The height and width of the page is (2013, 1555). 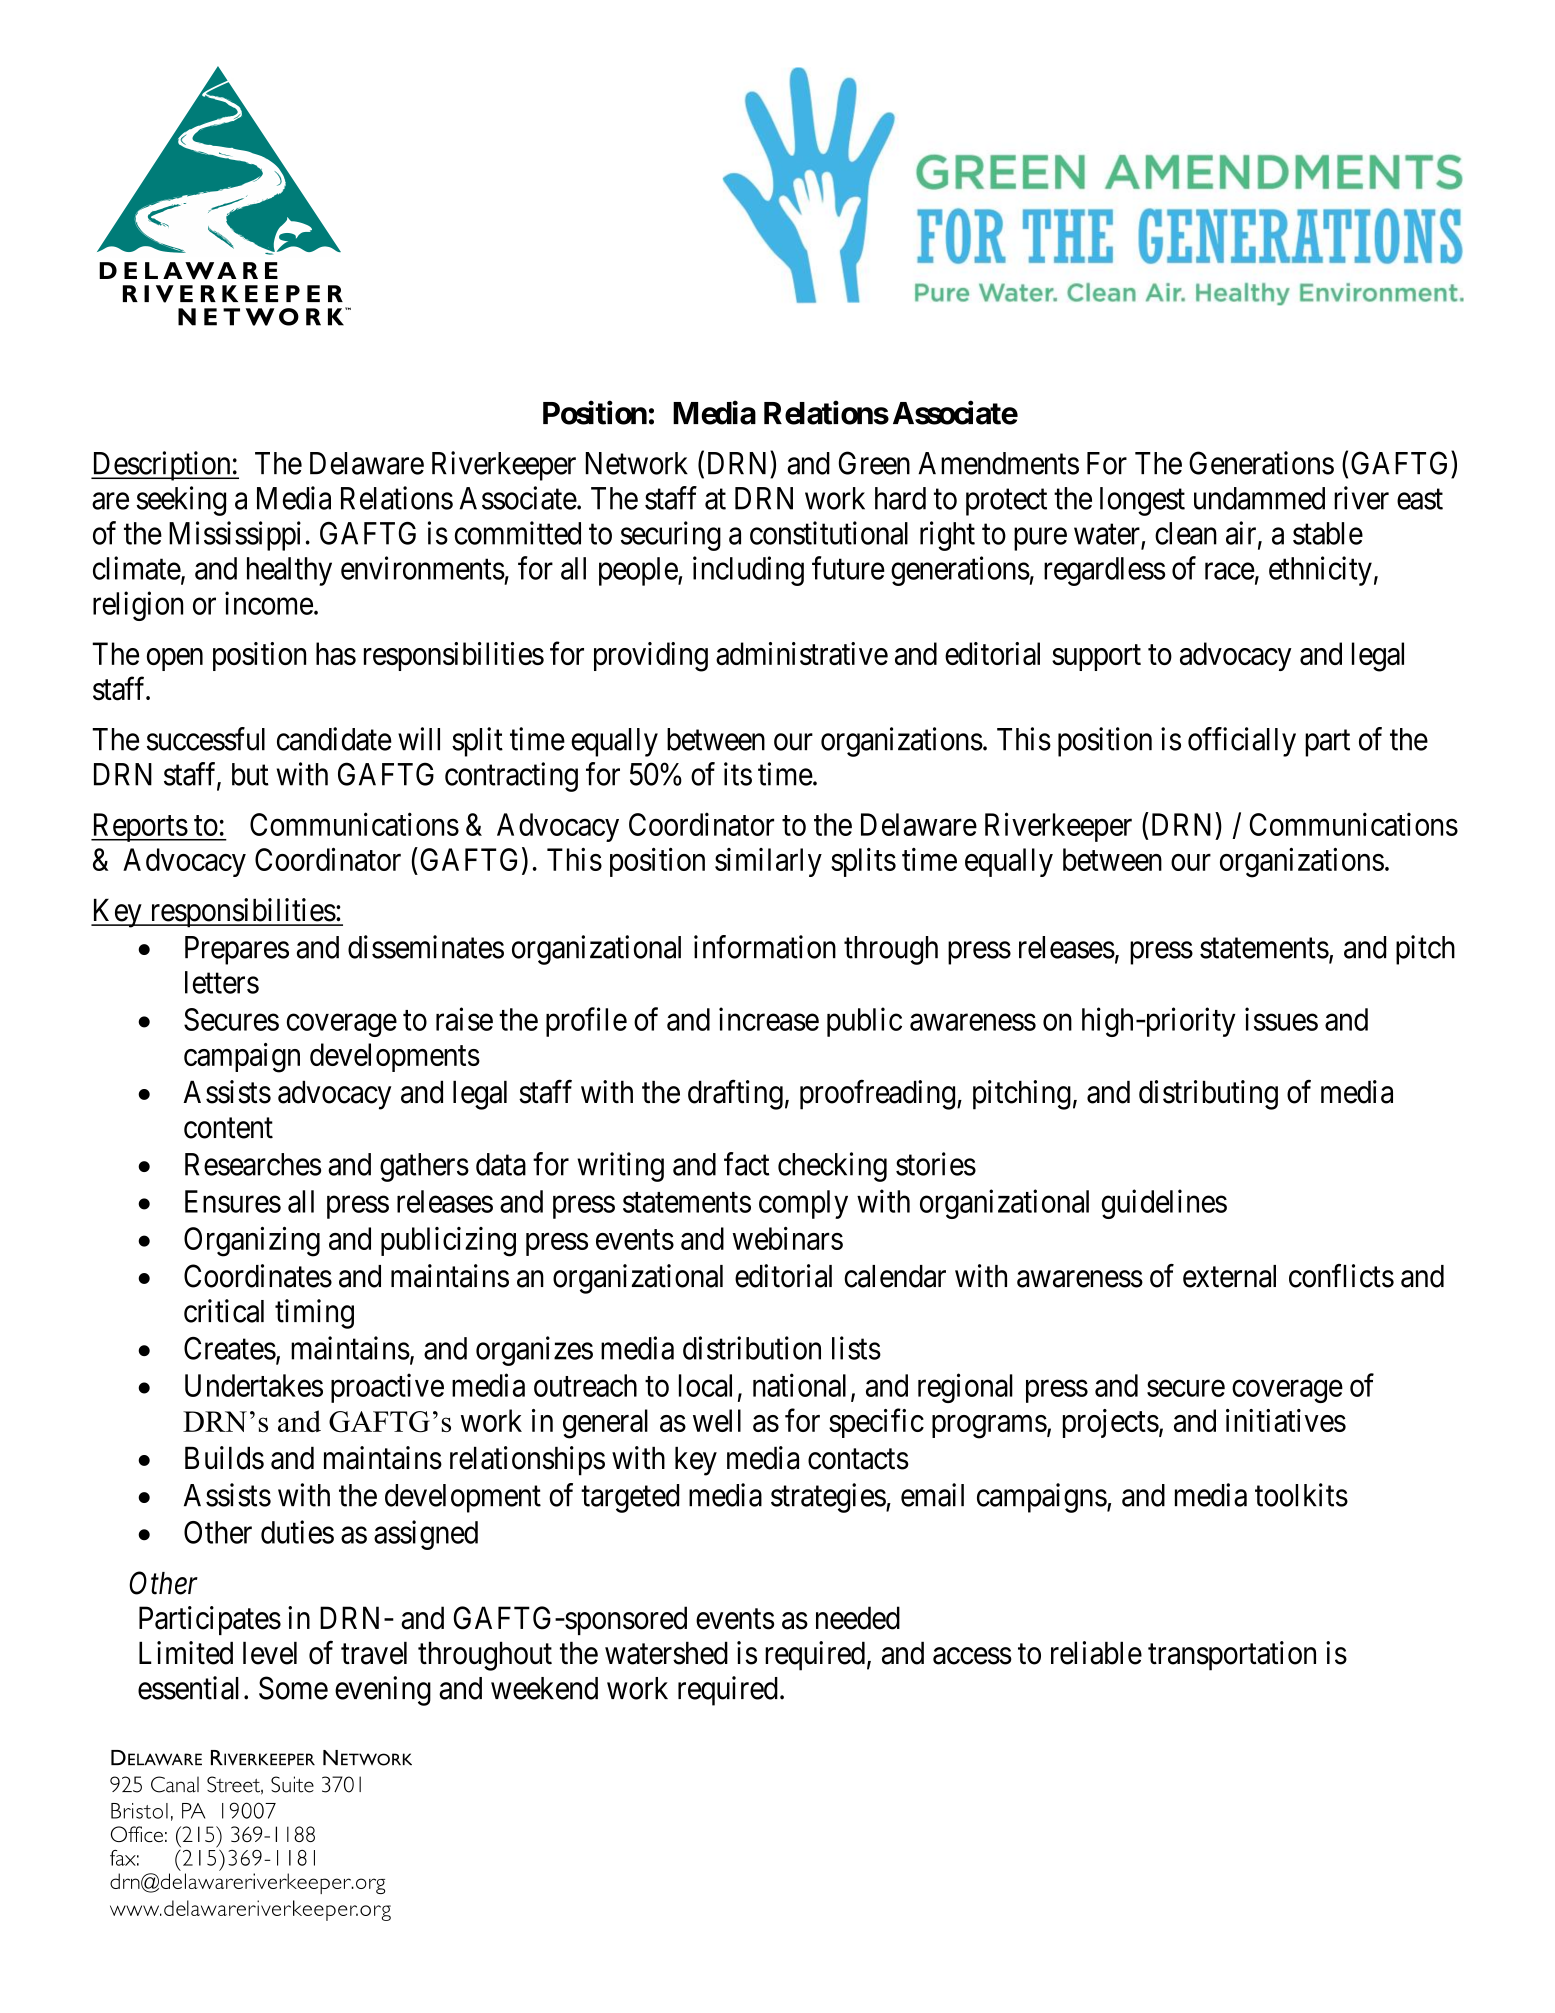 I want to click on Mississippi, so click(x=235, y=536).
